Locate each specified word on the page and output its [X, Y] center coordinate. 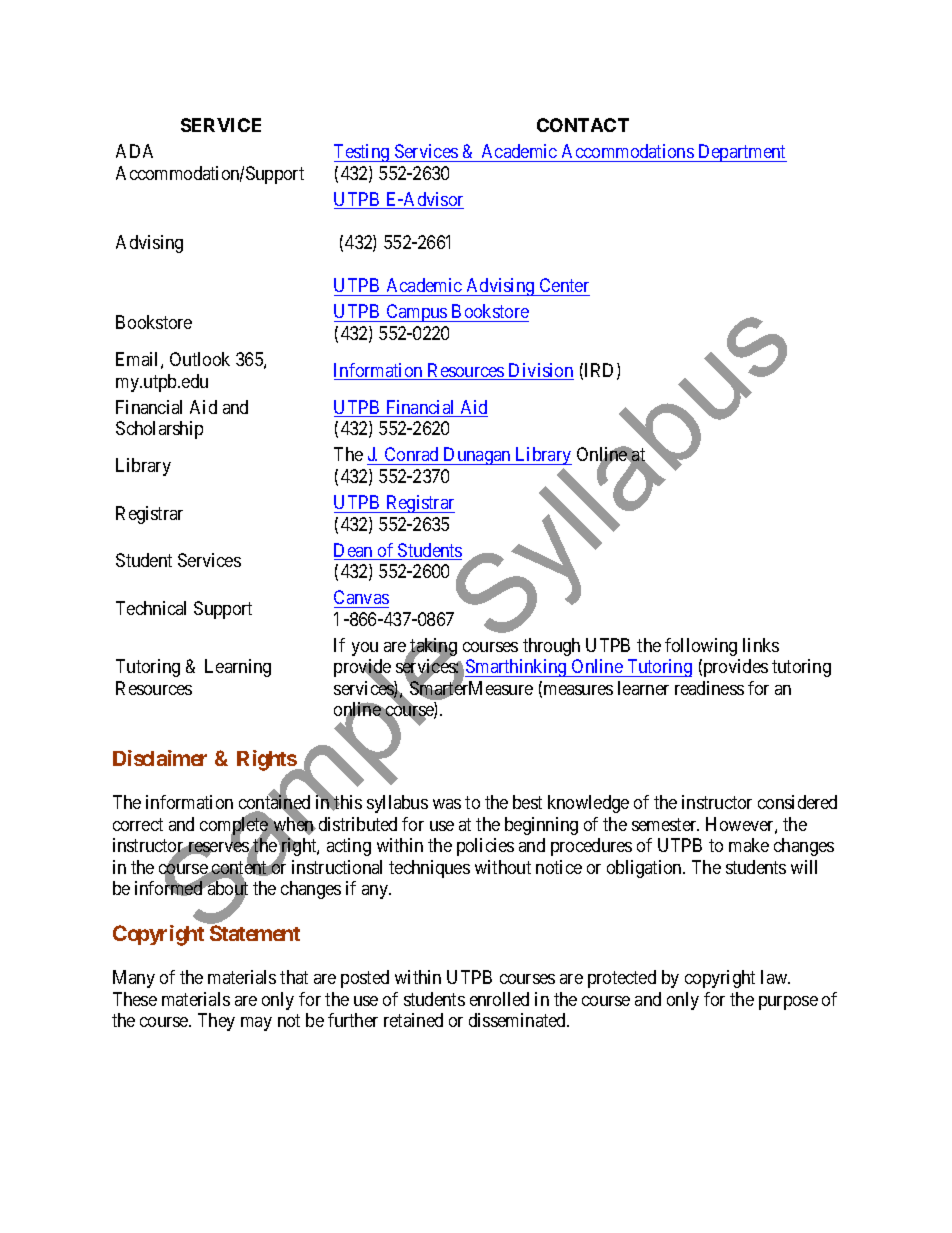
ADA [134, 151]
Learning [238, 668]
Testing [363, 153]
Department [741, 153]
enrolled [499, 999]
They [216, 1022]
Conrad [411, 456]
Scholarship [159, 430]
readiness [709, 688]
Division [540, 371]
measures [577, 691]
